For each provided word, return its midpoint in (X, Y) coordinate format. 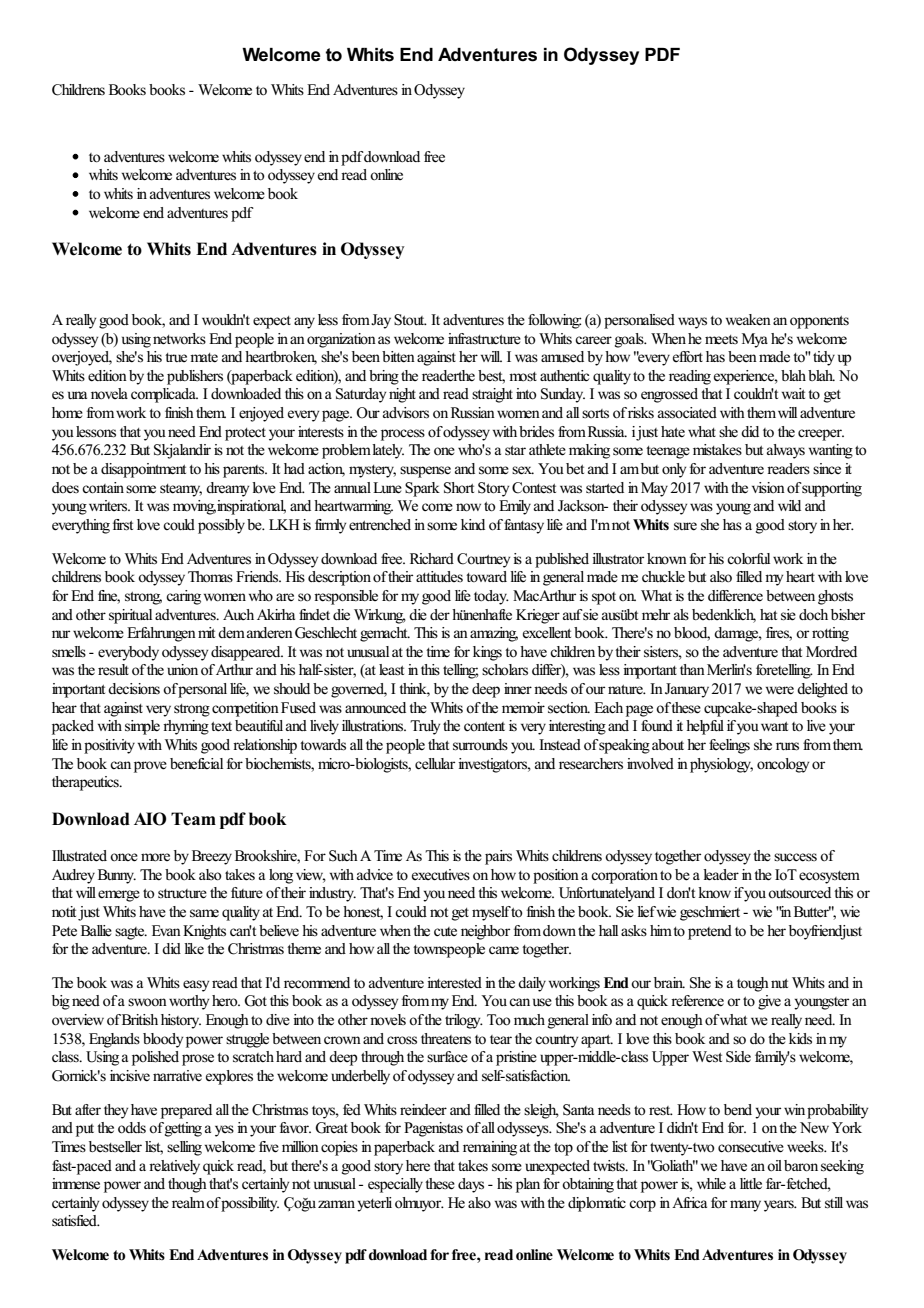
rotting (830, 634)
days (471, 1185)
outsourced (799, 893)
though (187, 1185)
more (155, 857)
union (182, 669)
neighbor (485, 932)
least (391, 669)
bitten (398, 357)
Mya (755, 340)
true (176, 357)
